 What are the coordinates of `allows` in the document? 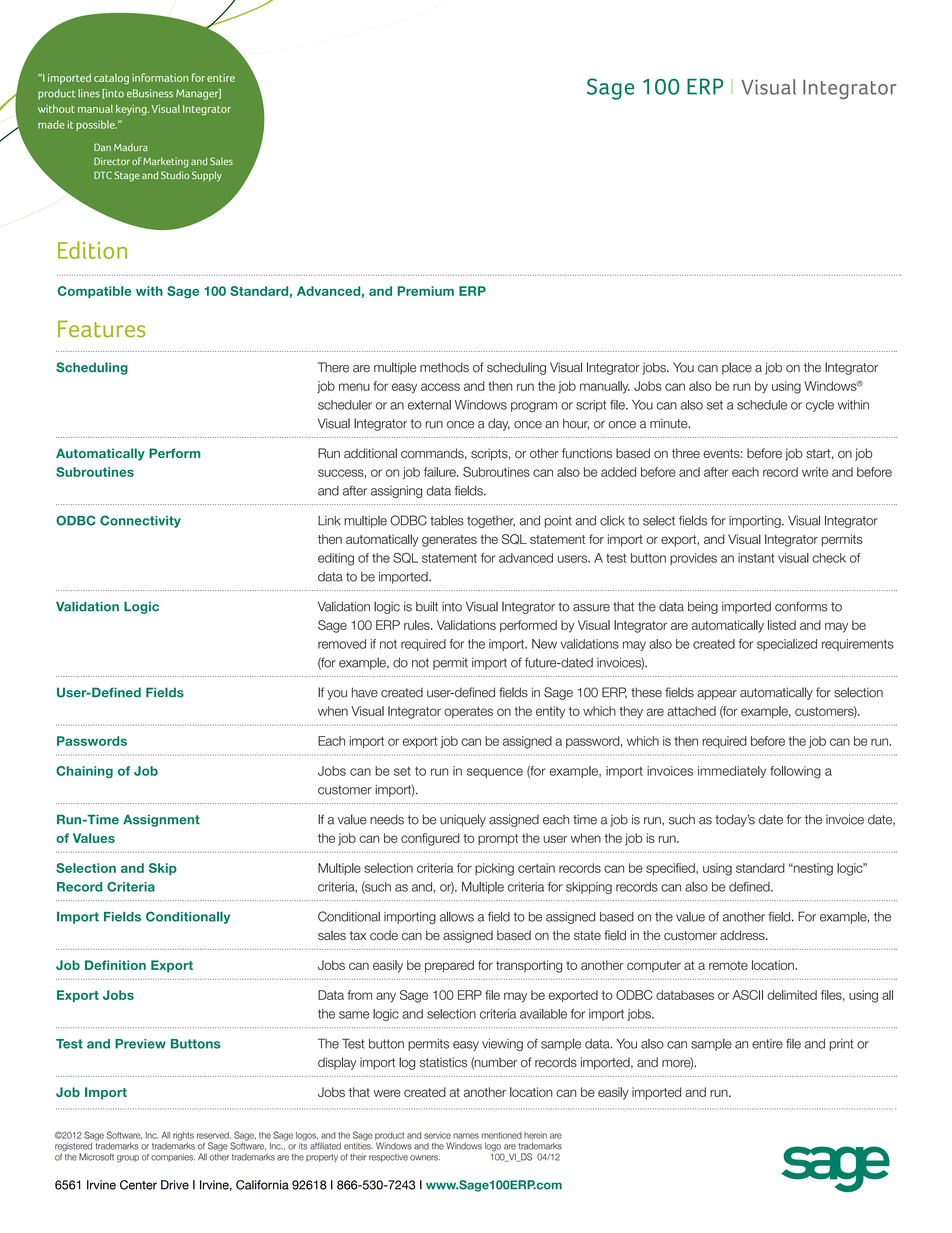 It's located at (457, 916).
